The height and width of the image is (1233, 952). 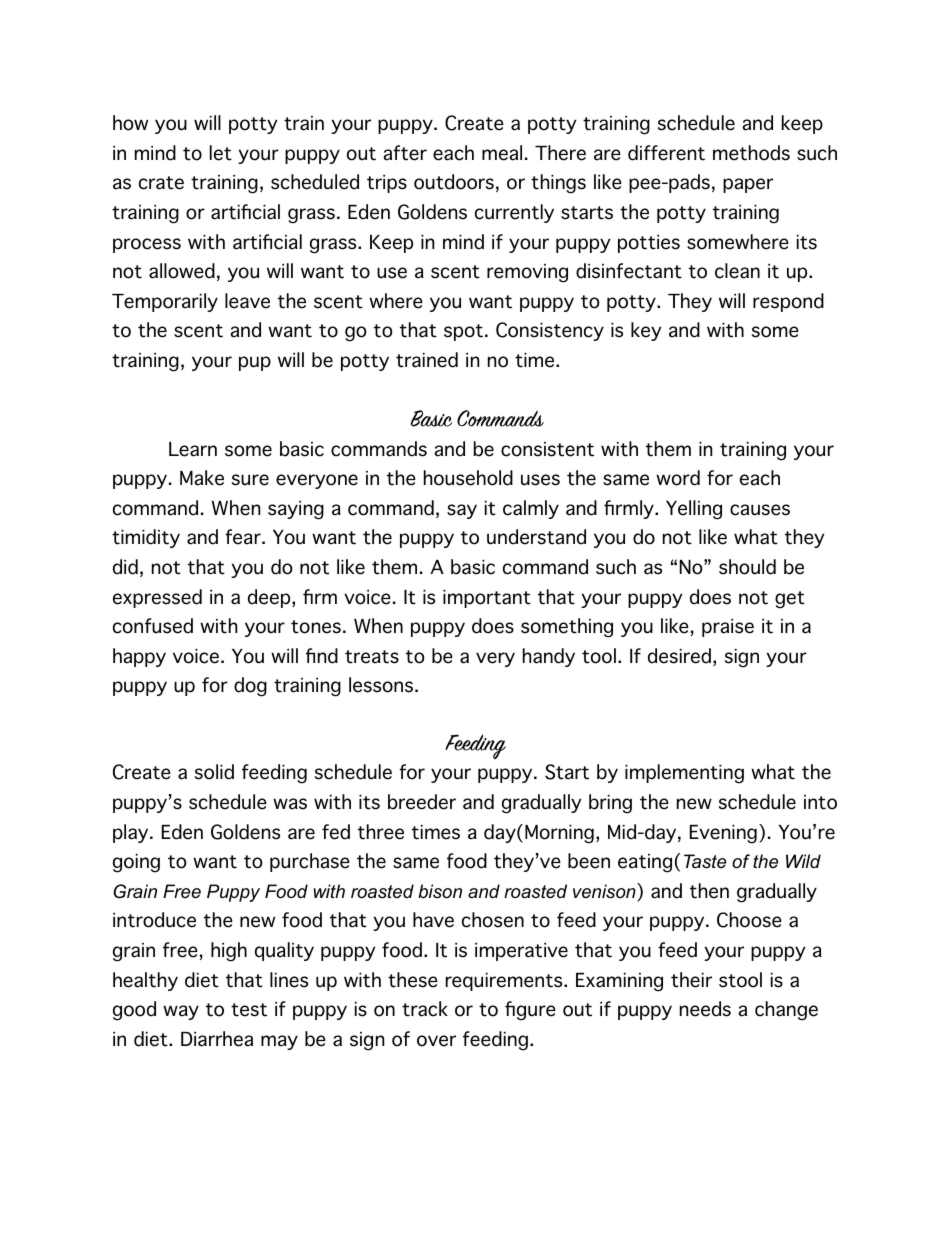 I want to click on solid, so click(x=214, y=772).
